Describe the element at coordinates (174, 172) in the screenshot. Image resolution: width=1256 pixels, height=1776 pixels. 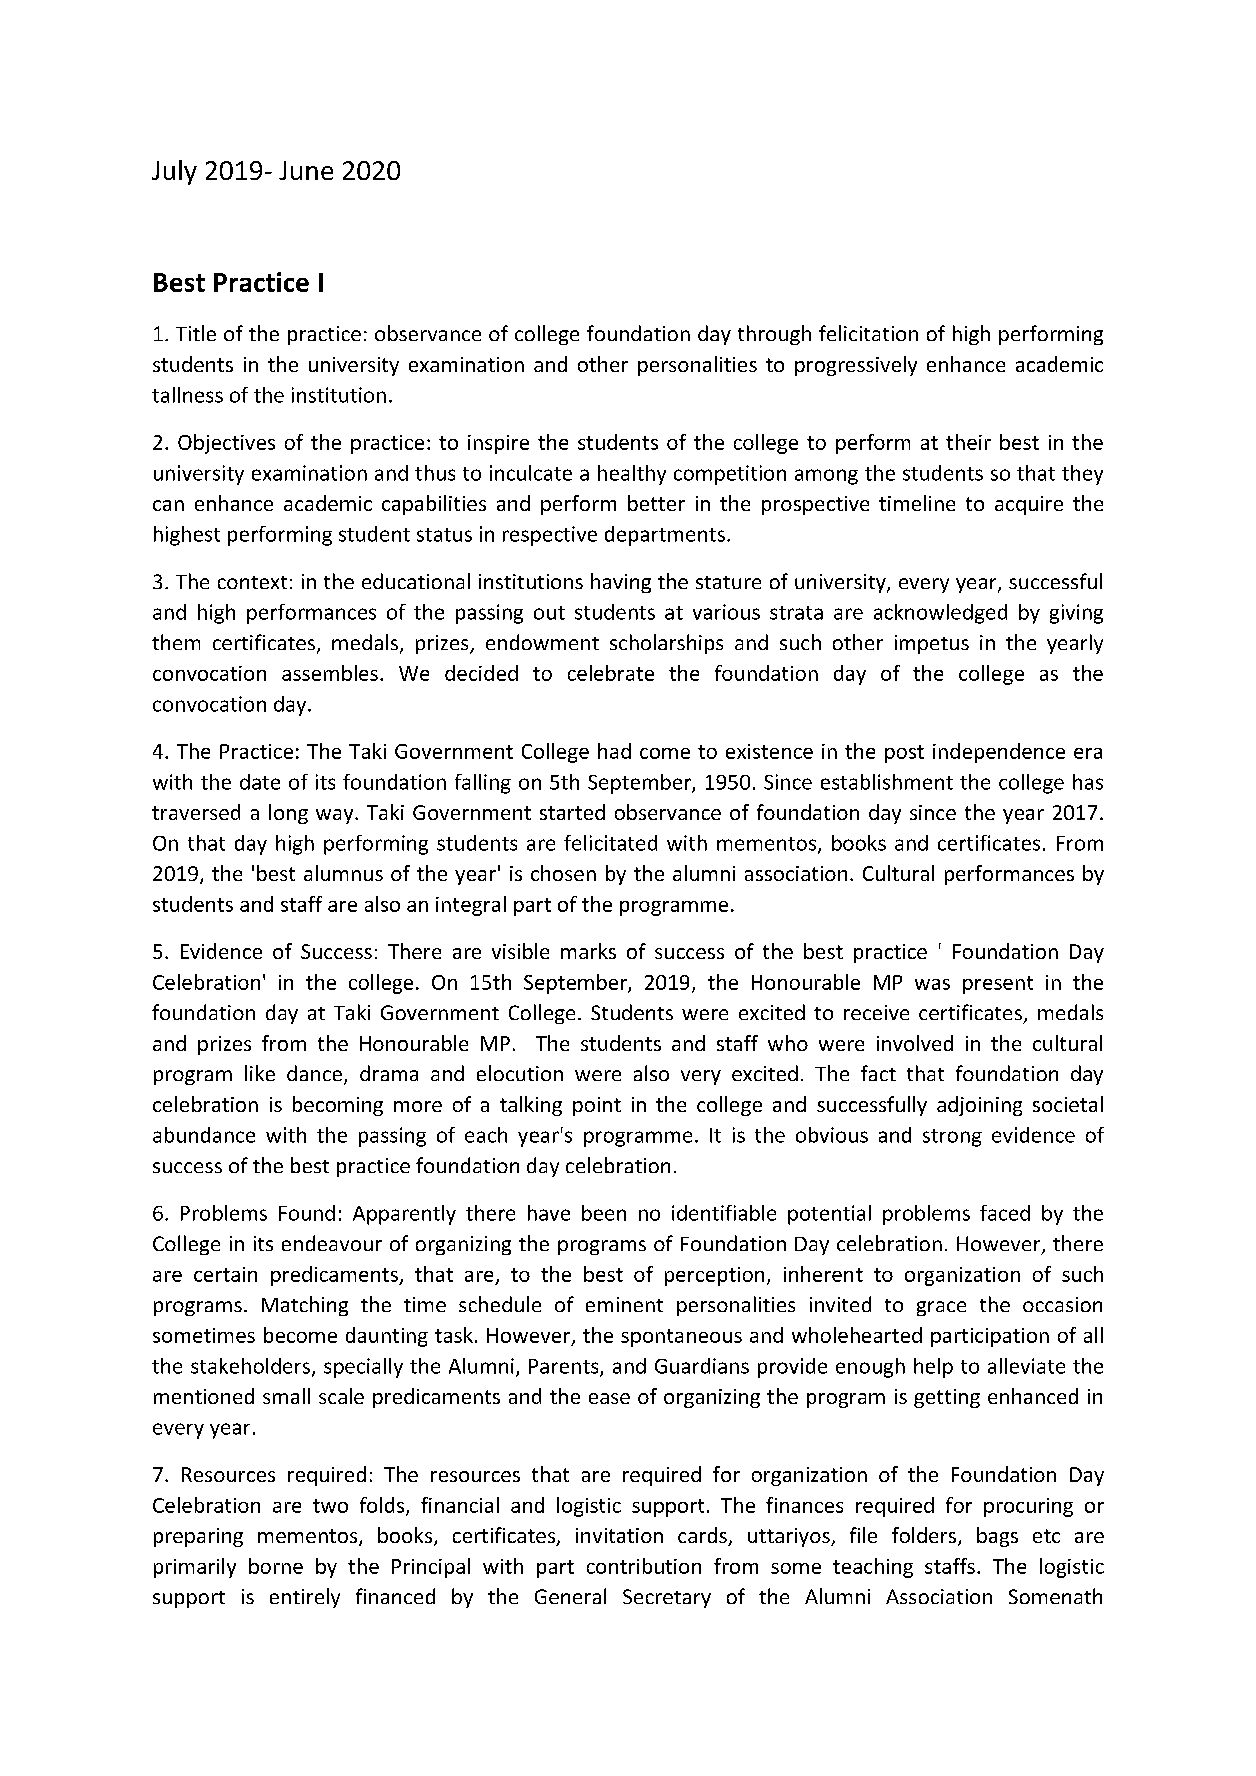
I see `July` at that location.
